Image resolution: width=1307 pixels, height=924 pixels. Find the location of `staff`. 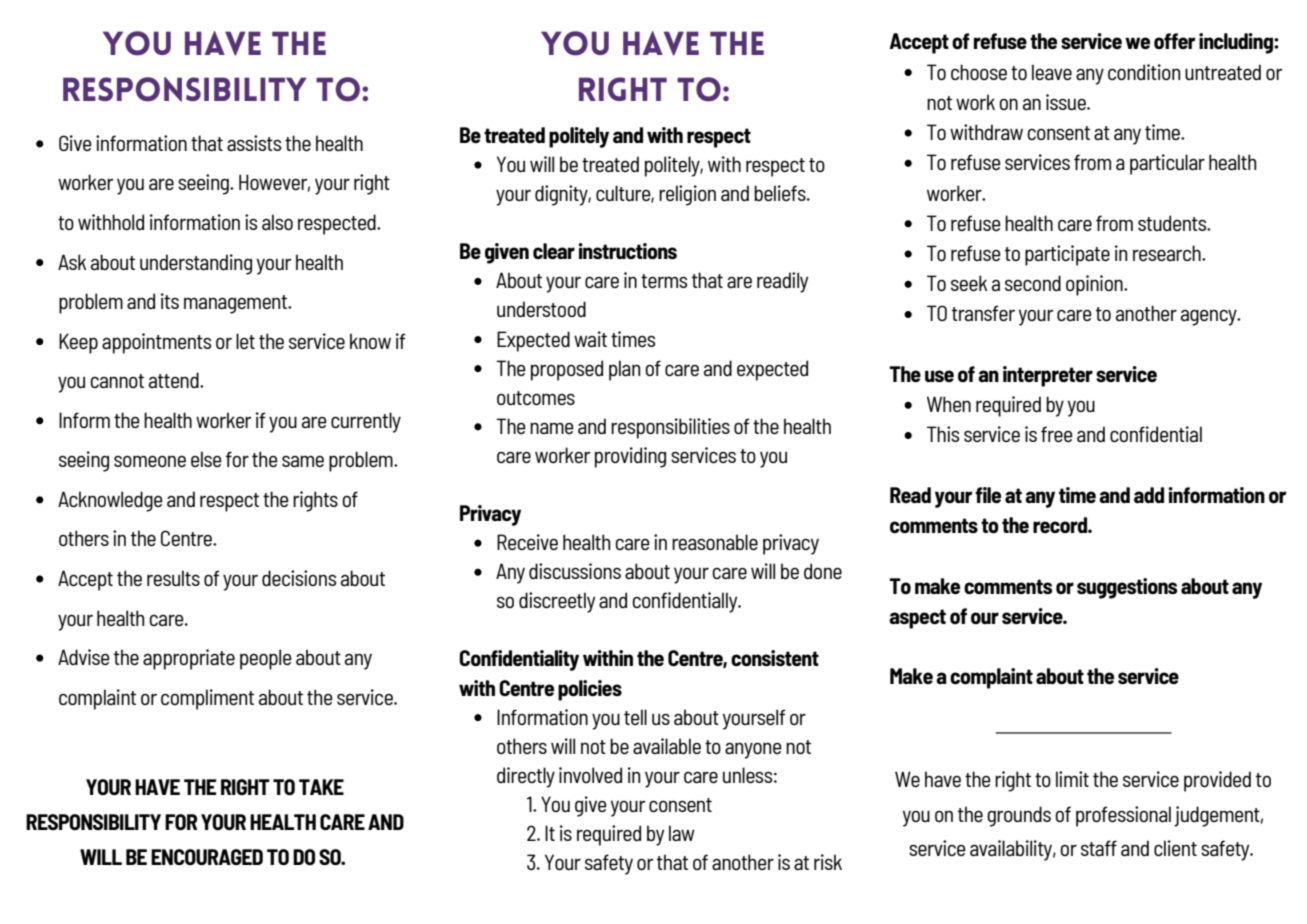

staff is located at coordinates (1099, 848).
